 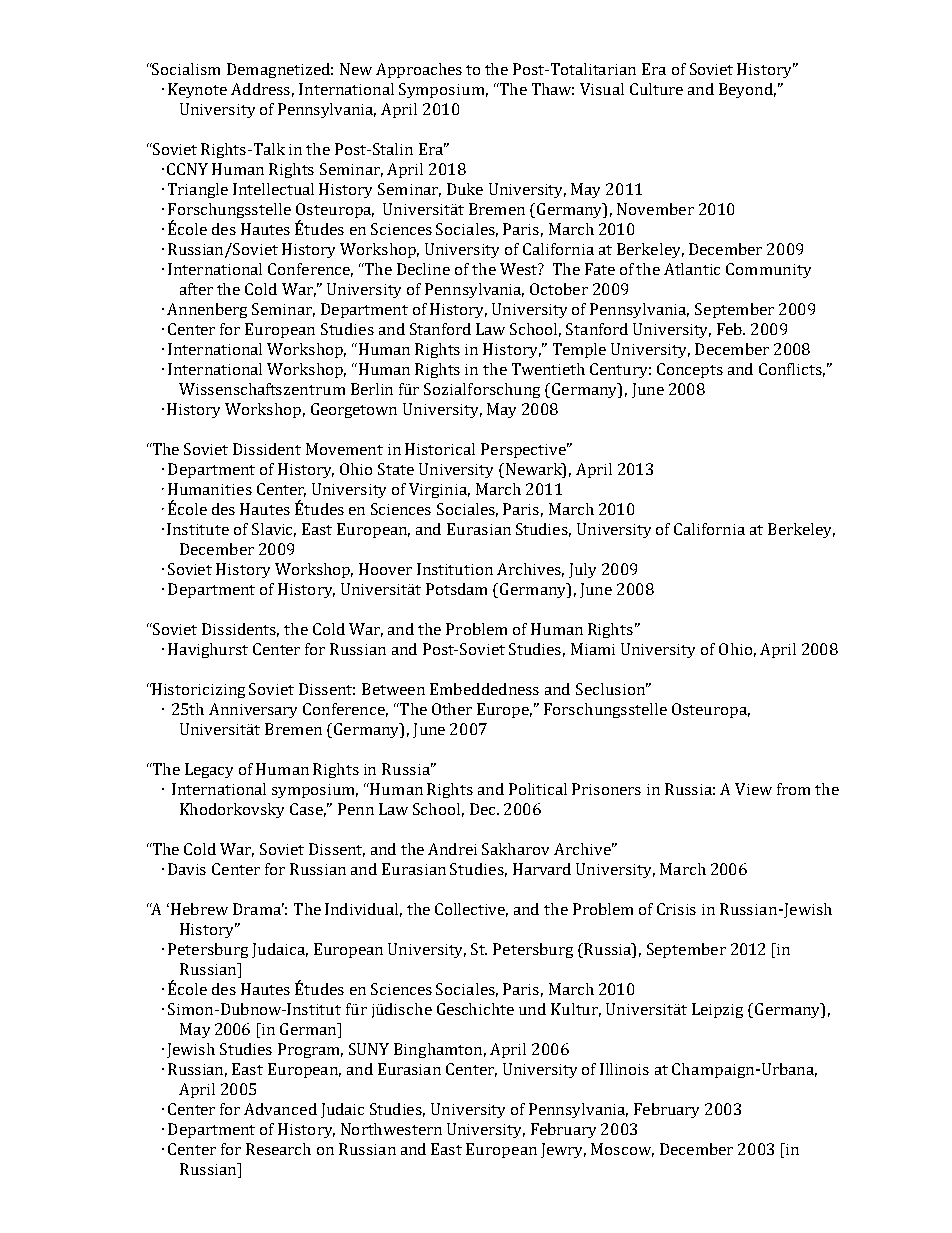 I want to click on Miami, so click(x=593, y=649).
